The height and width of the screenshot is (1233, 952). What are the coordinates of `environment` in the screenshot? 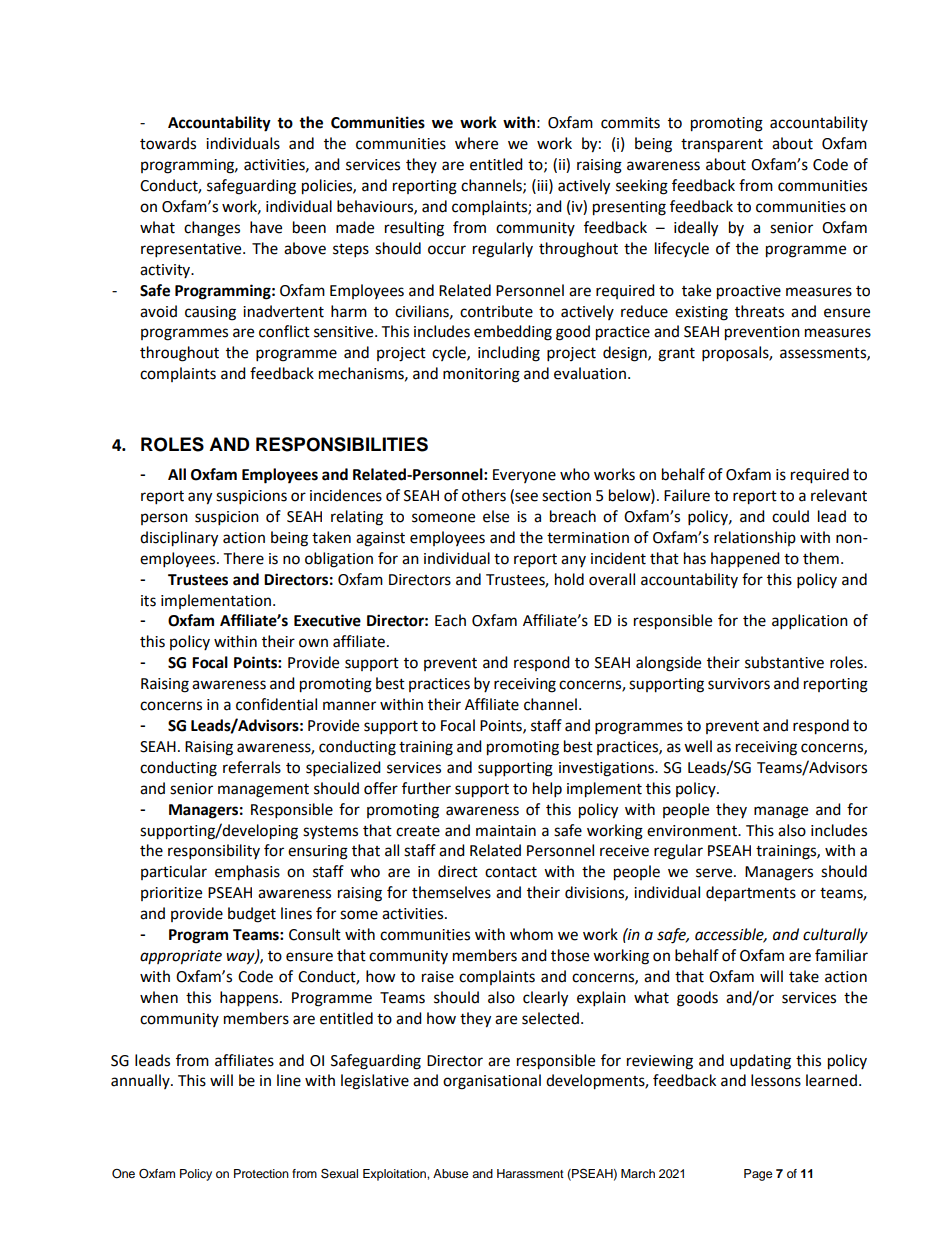 It's located at (693, 831).
